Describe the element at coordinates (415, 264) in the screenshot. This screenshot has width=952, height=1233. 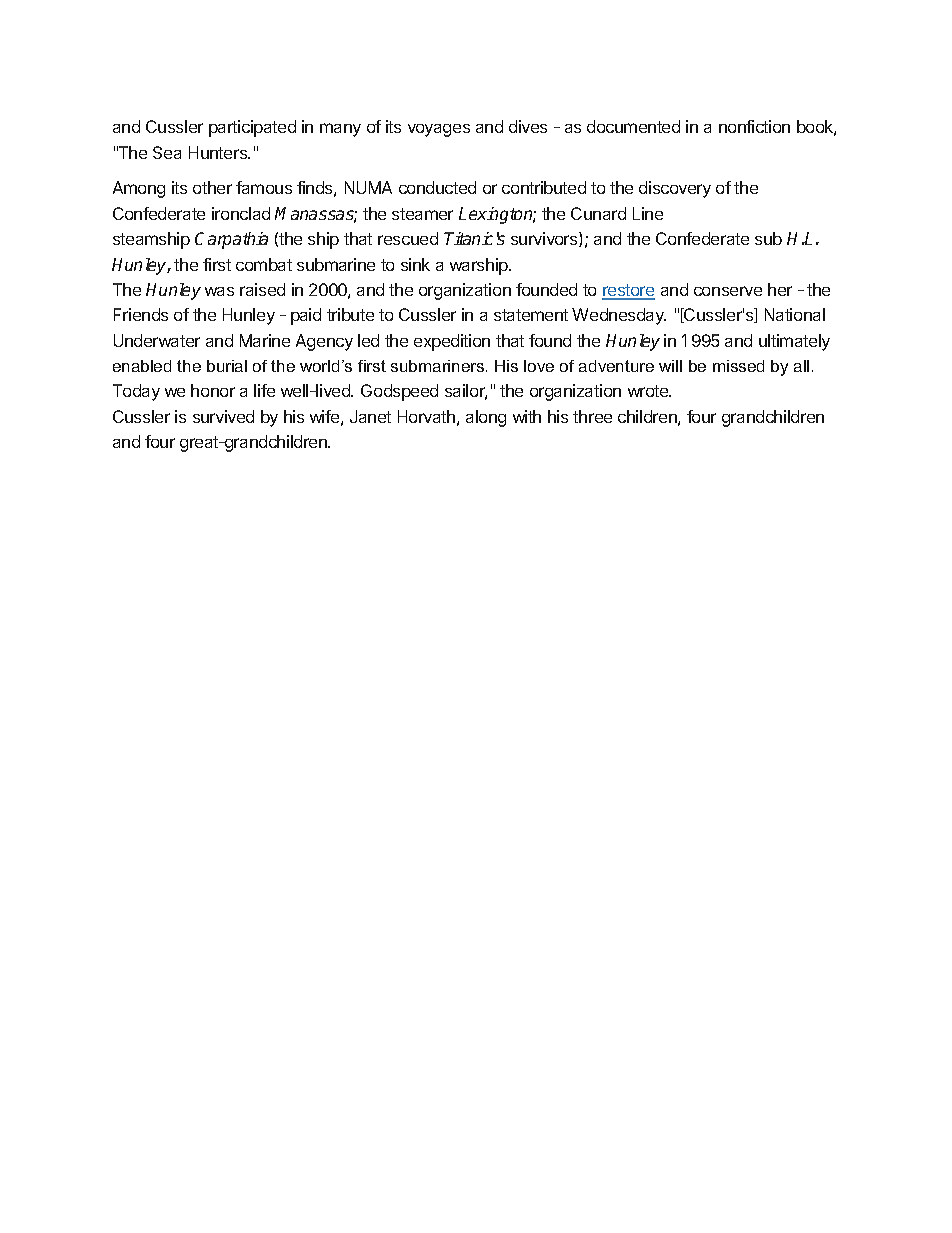
I see `sink` at that location.
